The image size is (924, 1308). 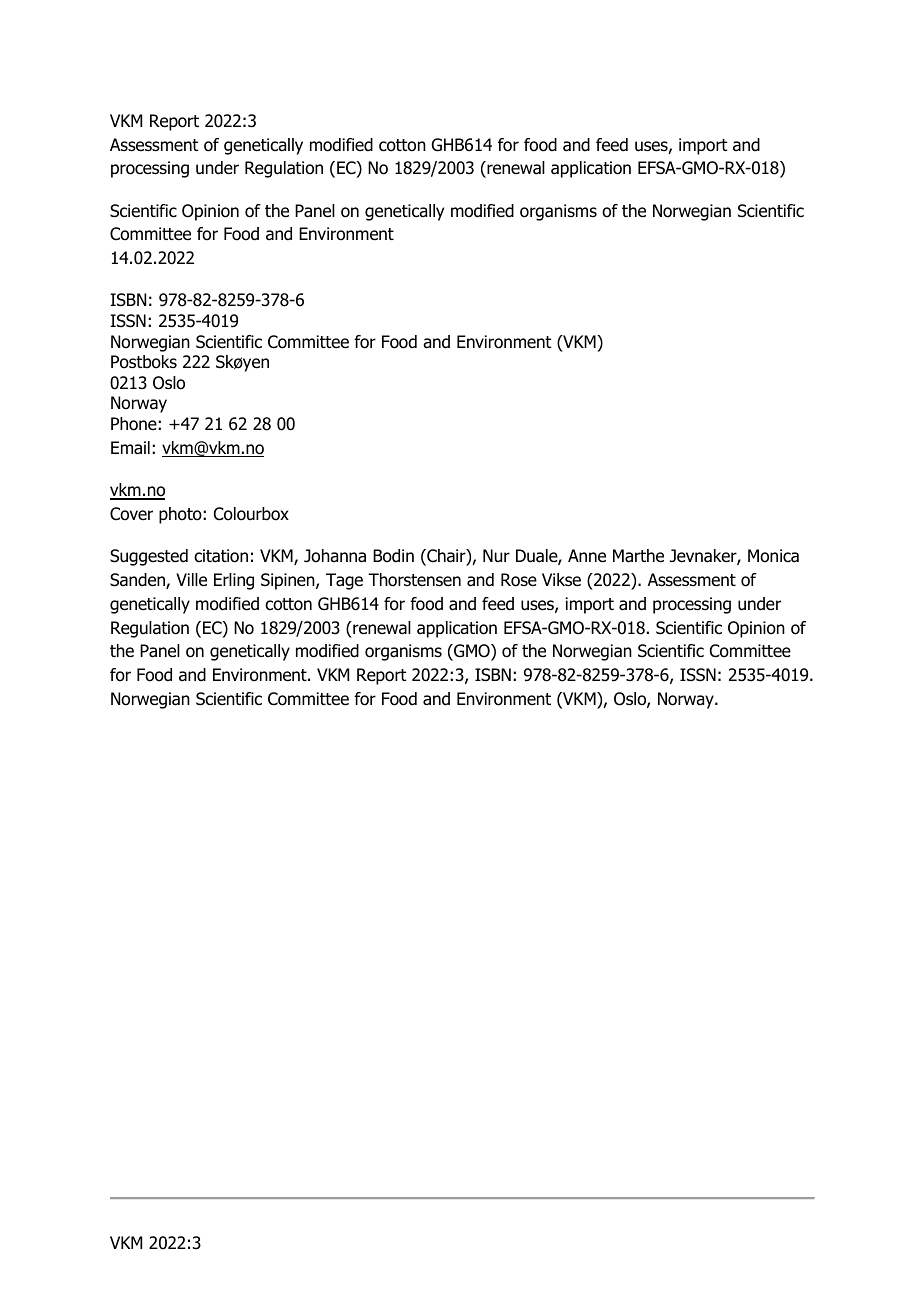 What do you see at coordinates (130, 448) in the document?
I see `Email` at bounding box center [130, 448].
